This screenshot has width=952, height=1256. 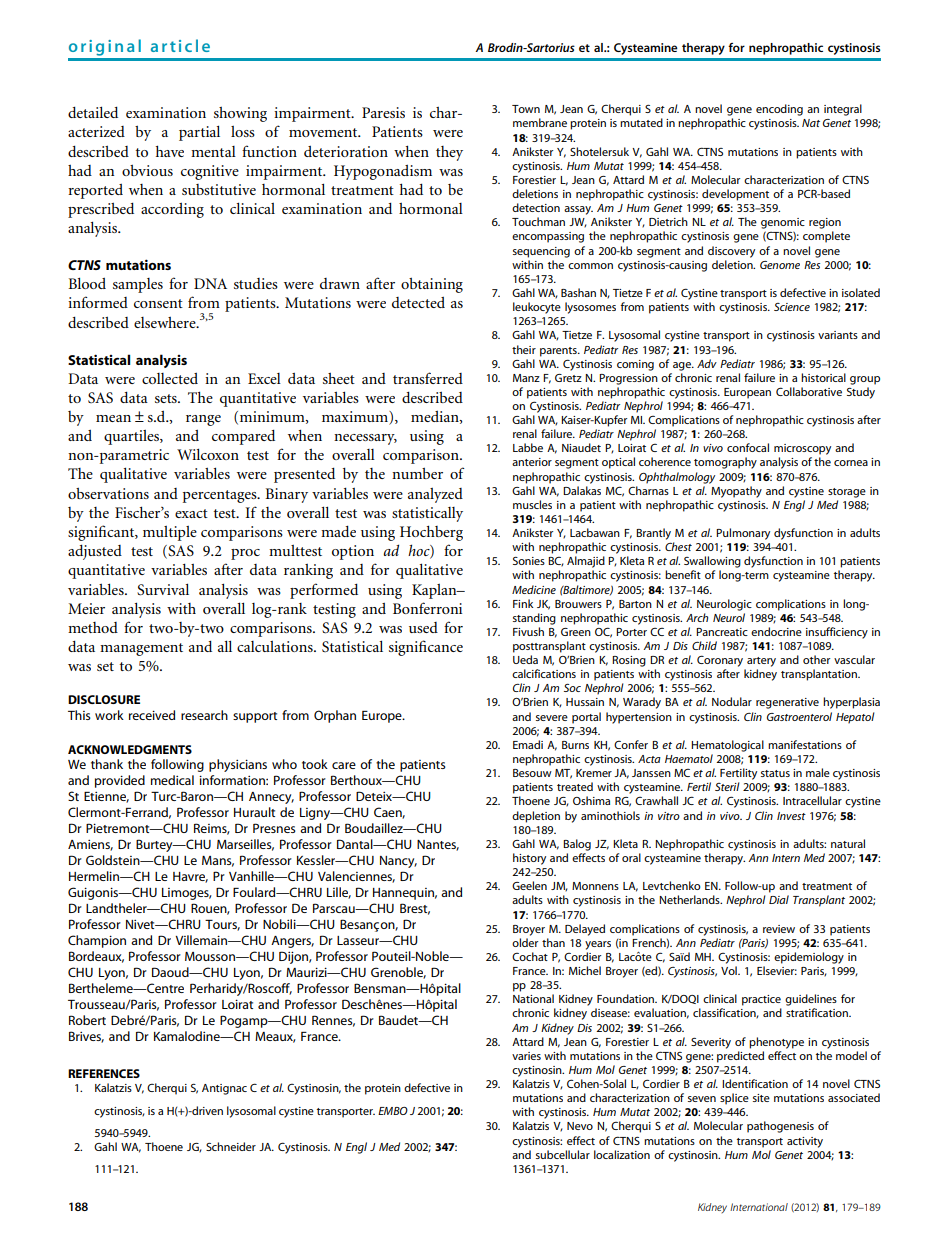 What do you see at coordinates (231, 1146) in the screenshot?
I see `Schneider` at bounding box center [231, 1146].
